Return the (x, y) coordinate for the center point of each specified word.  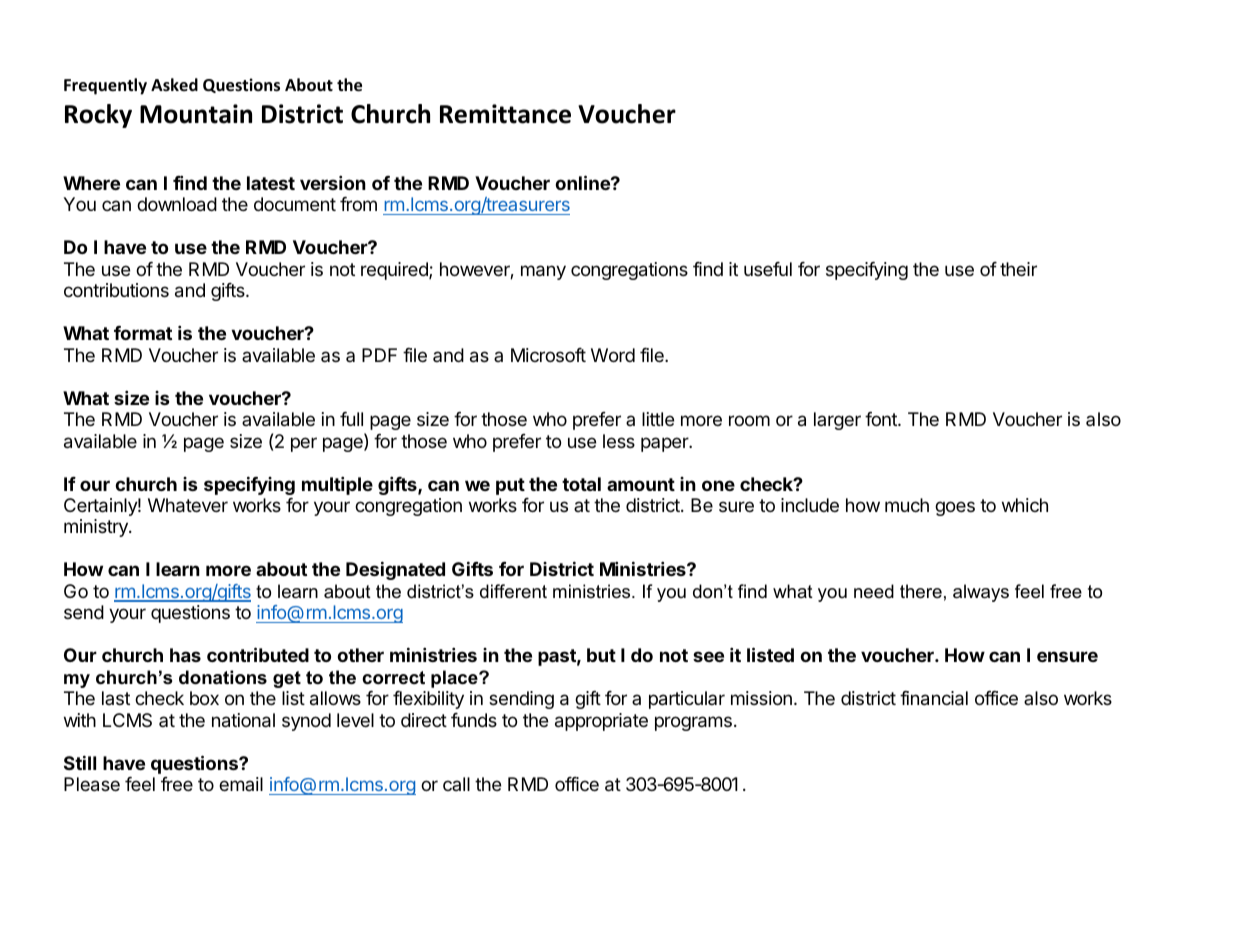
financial (934, 698)
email (241, 784)
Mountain (196, 114)
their (1018, 269)
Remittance (505, 114)
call (456, 784)
